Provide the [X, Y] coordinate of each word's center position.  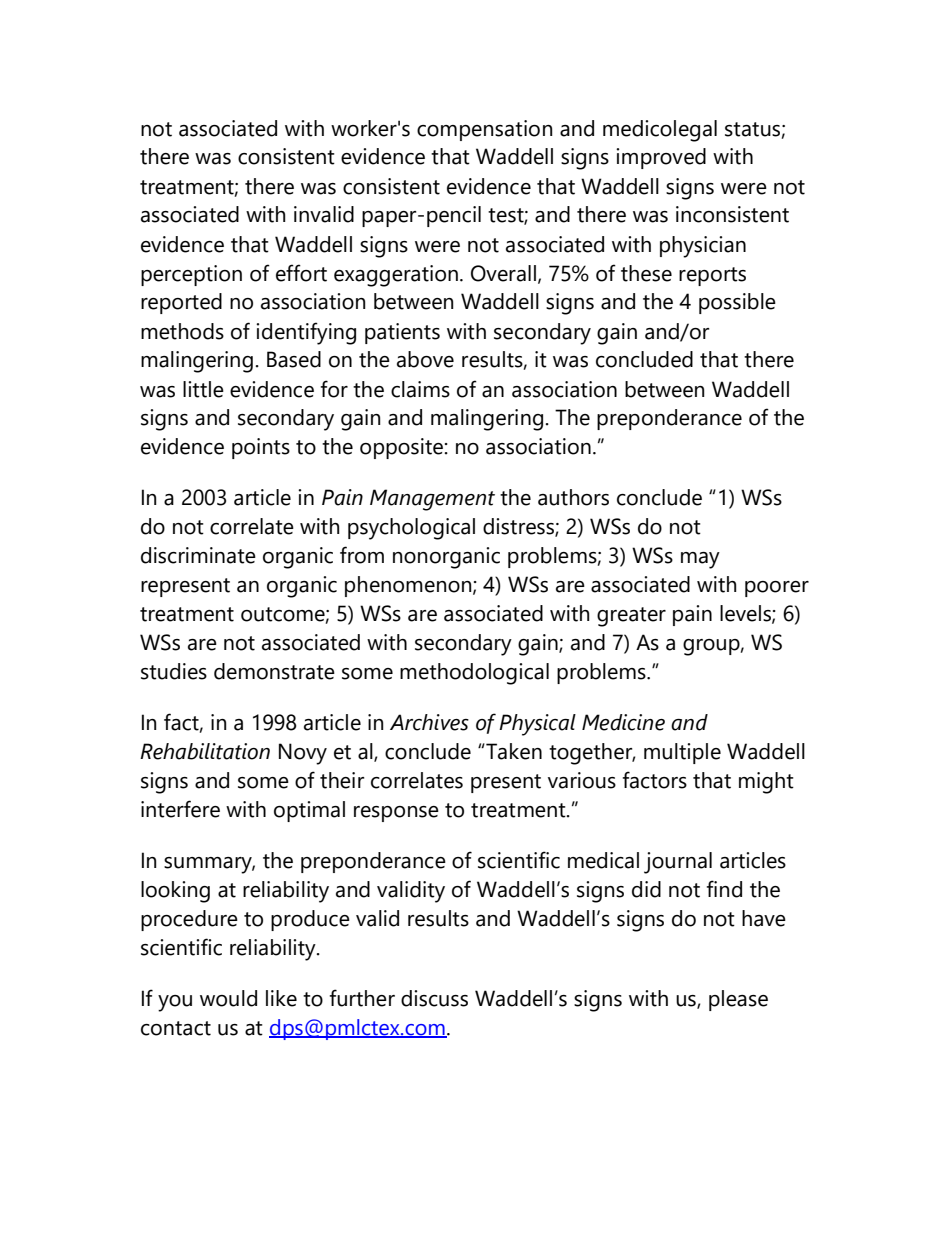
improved [661, 158]
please [738, 1000]
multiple [682, 753]
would [228, 998]
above [425, 359]
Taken [513, 751]
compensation [485, 130]
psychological [411, 529]
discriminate [198, 555]
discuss [434, 998]
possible [737, 303]
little [203, 389]
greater [631, 617]
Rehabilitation [205, 751]
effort [301, 273]
